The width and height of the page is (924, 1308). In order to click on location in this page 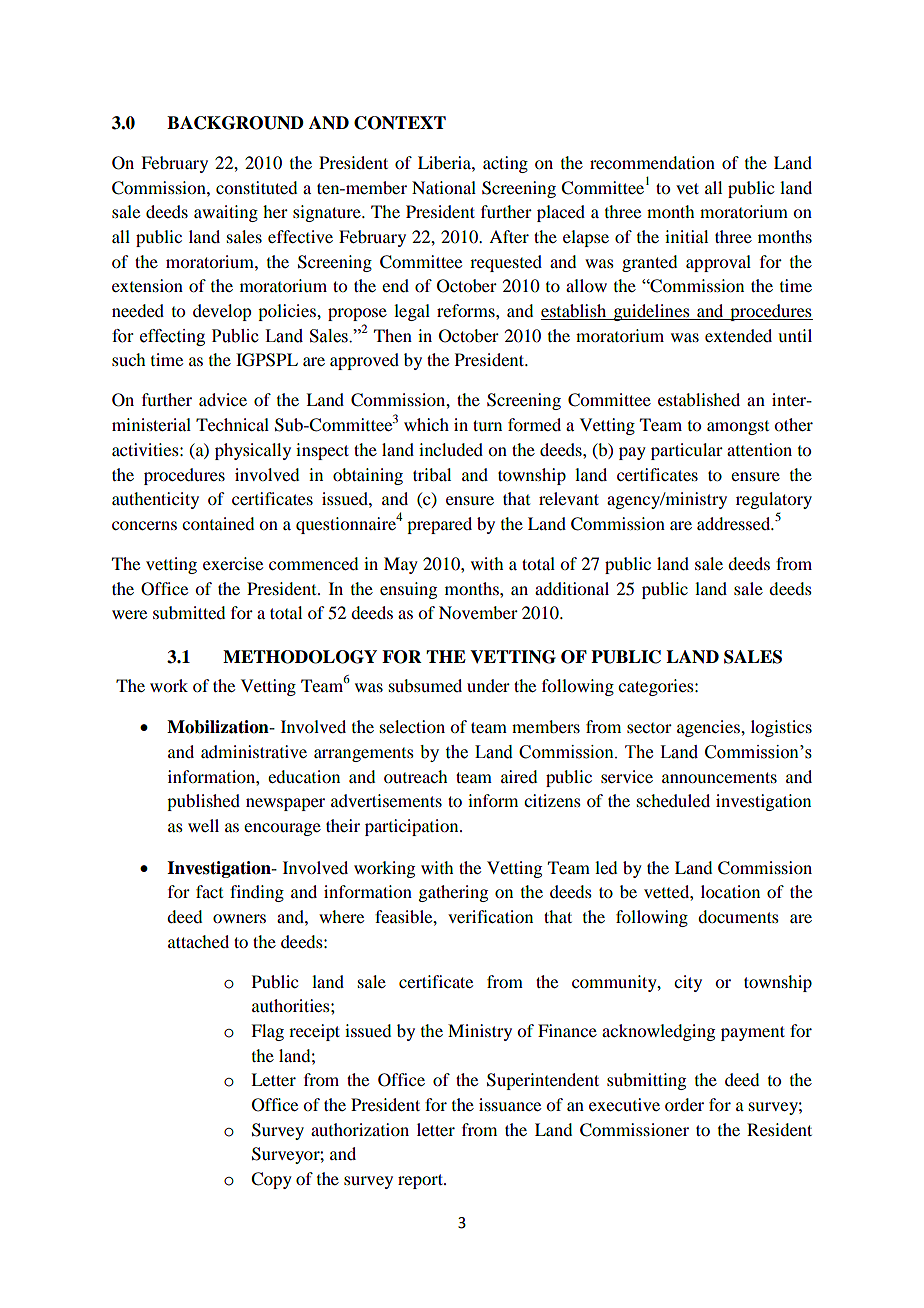, I will do `click(730, 891)`.
